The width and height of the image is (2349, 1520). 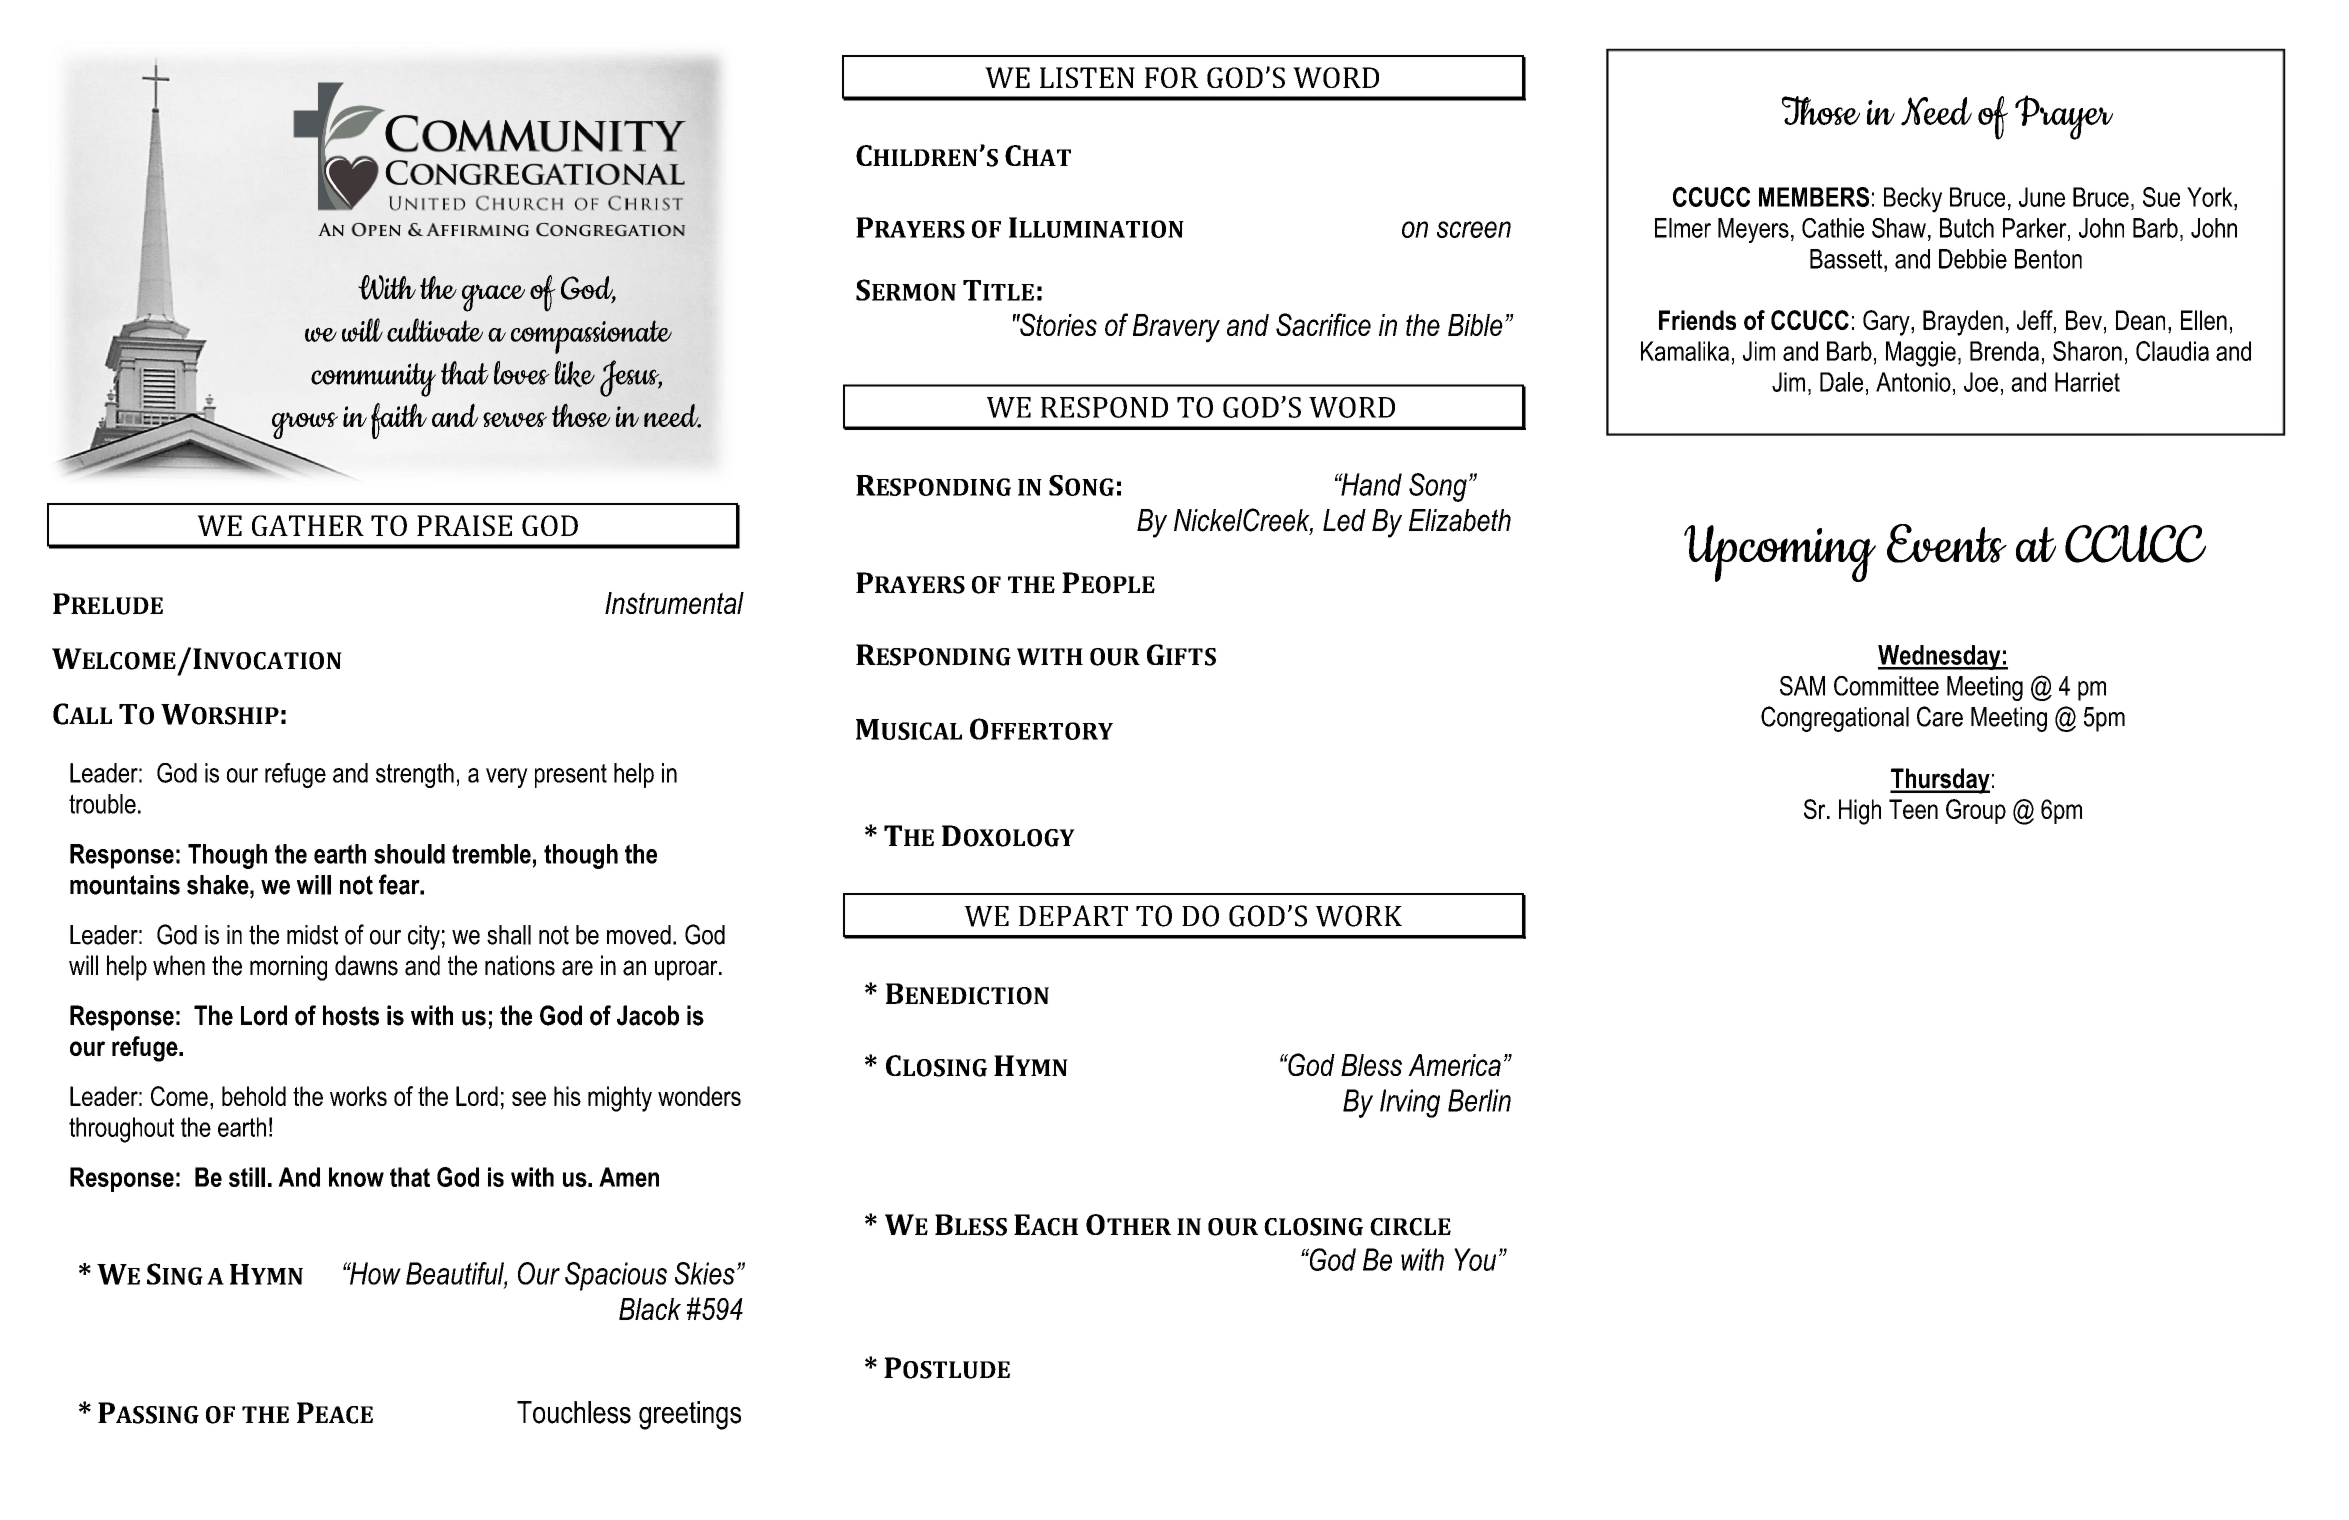 What do you see at coordinates (574, 1412) in the image?
I see `Touchless` at bounding box center [574, 1412].
